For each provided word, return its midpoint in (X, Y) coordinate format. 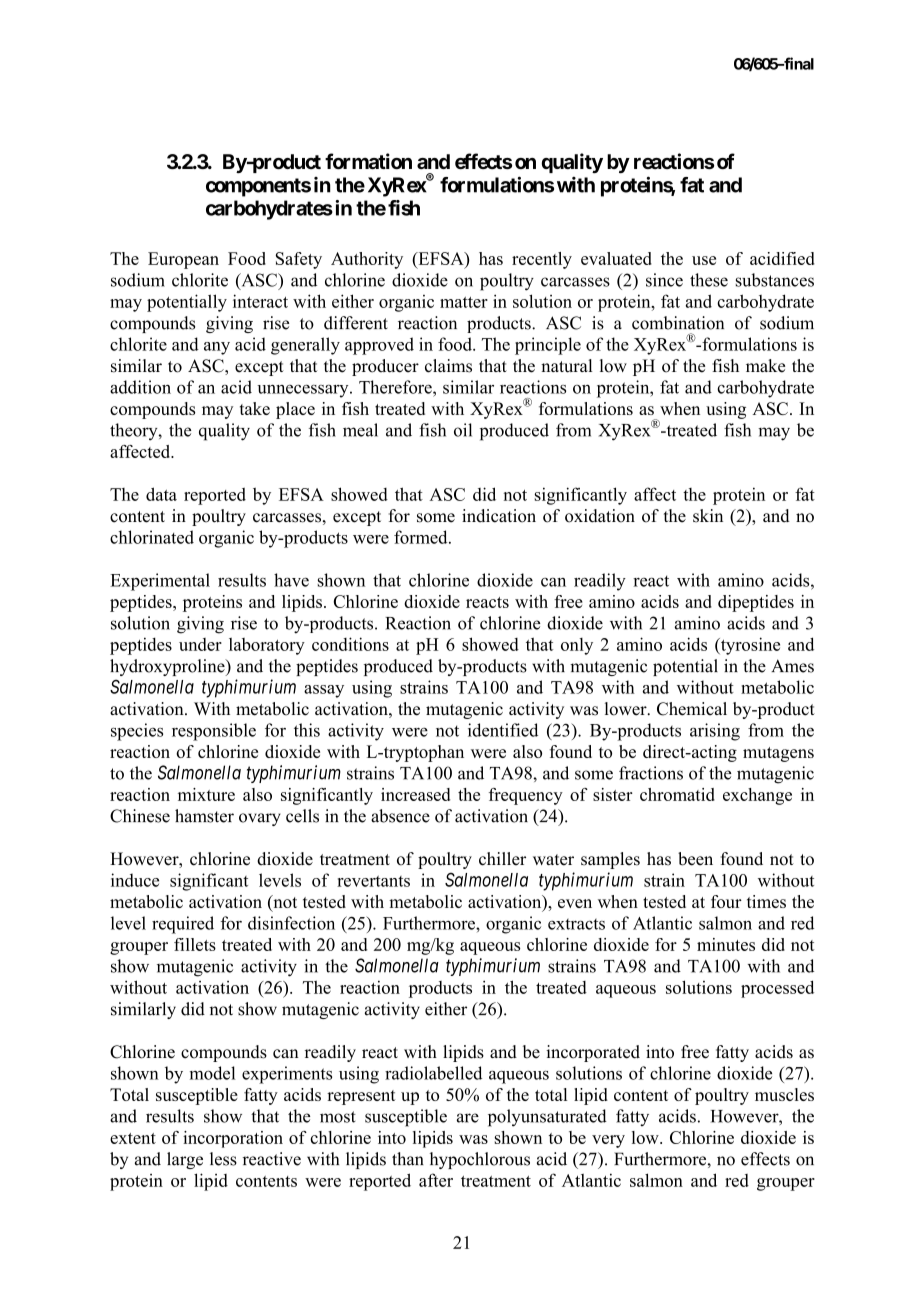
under (200, 644)
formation (368, 161)
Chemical (692, 709)
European (183, 260)
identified (503, 730)
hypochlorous (480, 1160)
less (223, 1159)
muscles (784, 1094)
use (704, 260)
